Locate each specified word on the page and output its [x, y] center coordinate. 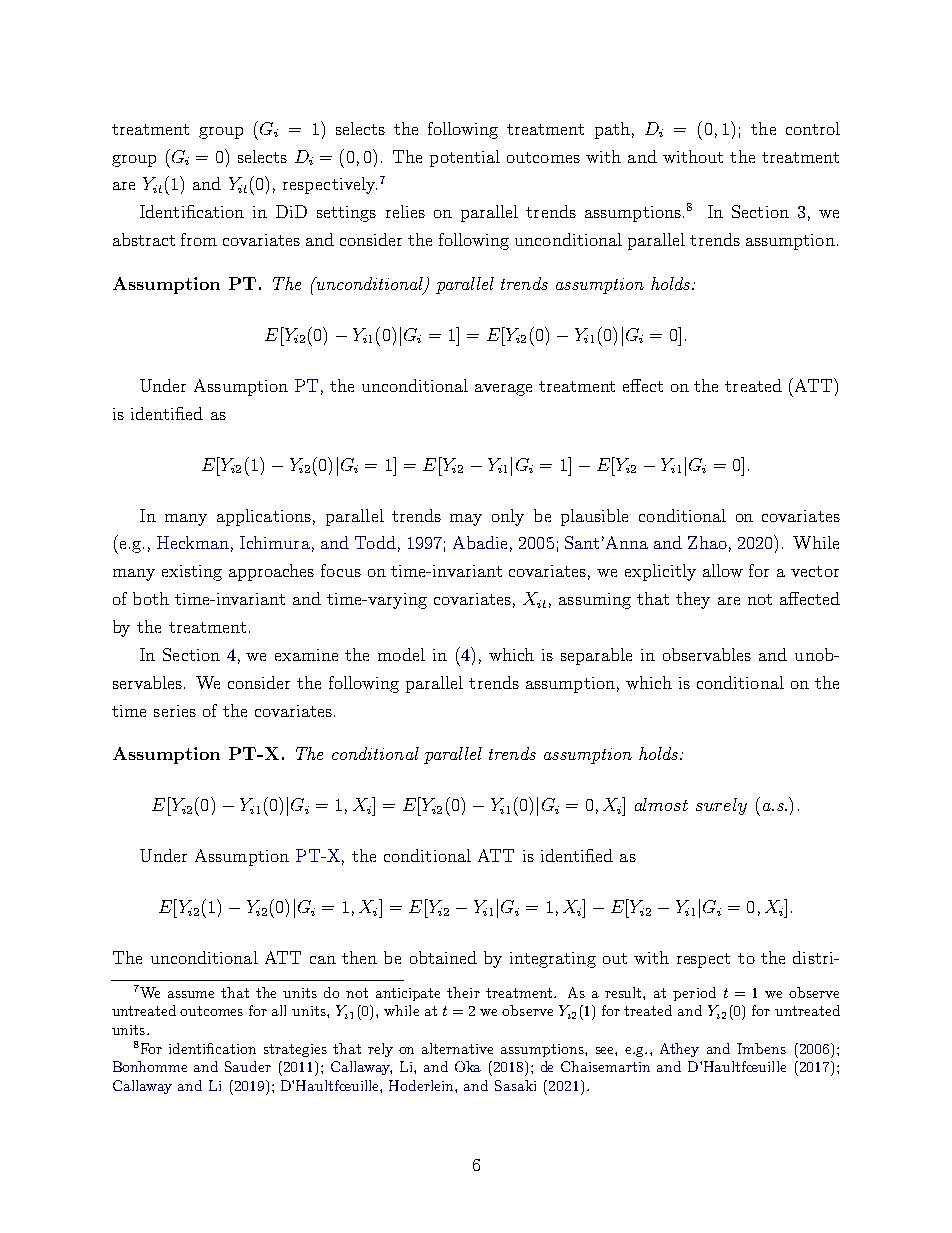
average [503, 390]
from [199, 239]
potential [465, 158]
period [694, 994]
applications [264, 517]
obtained [443, 957]
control [813, 128]
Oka [468, 1066]
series [175, 711]
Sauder [248, 1066]
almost [661, 804]
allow [723, 570]
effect [643, 385]
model [401, 654]
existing [192, 573]
